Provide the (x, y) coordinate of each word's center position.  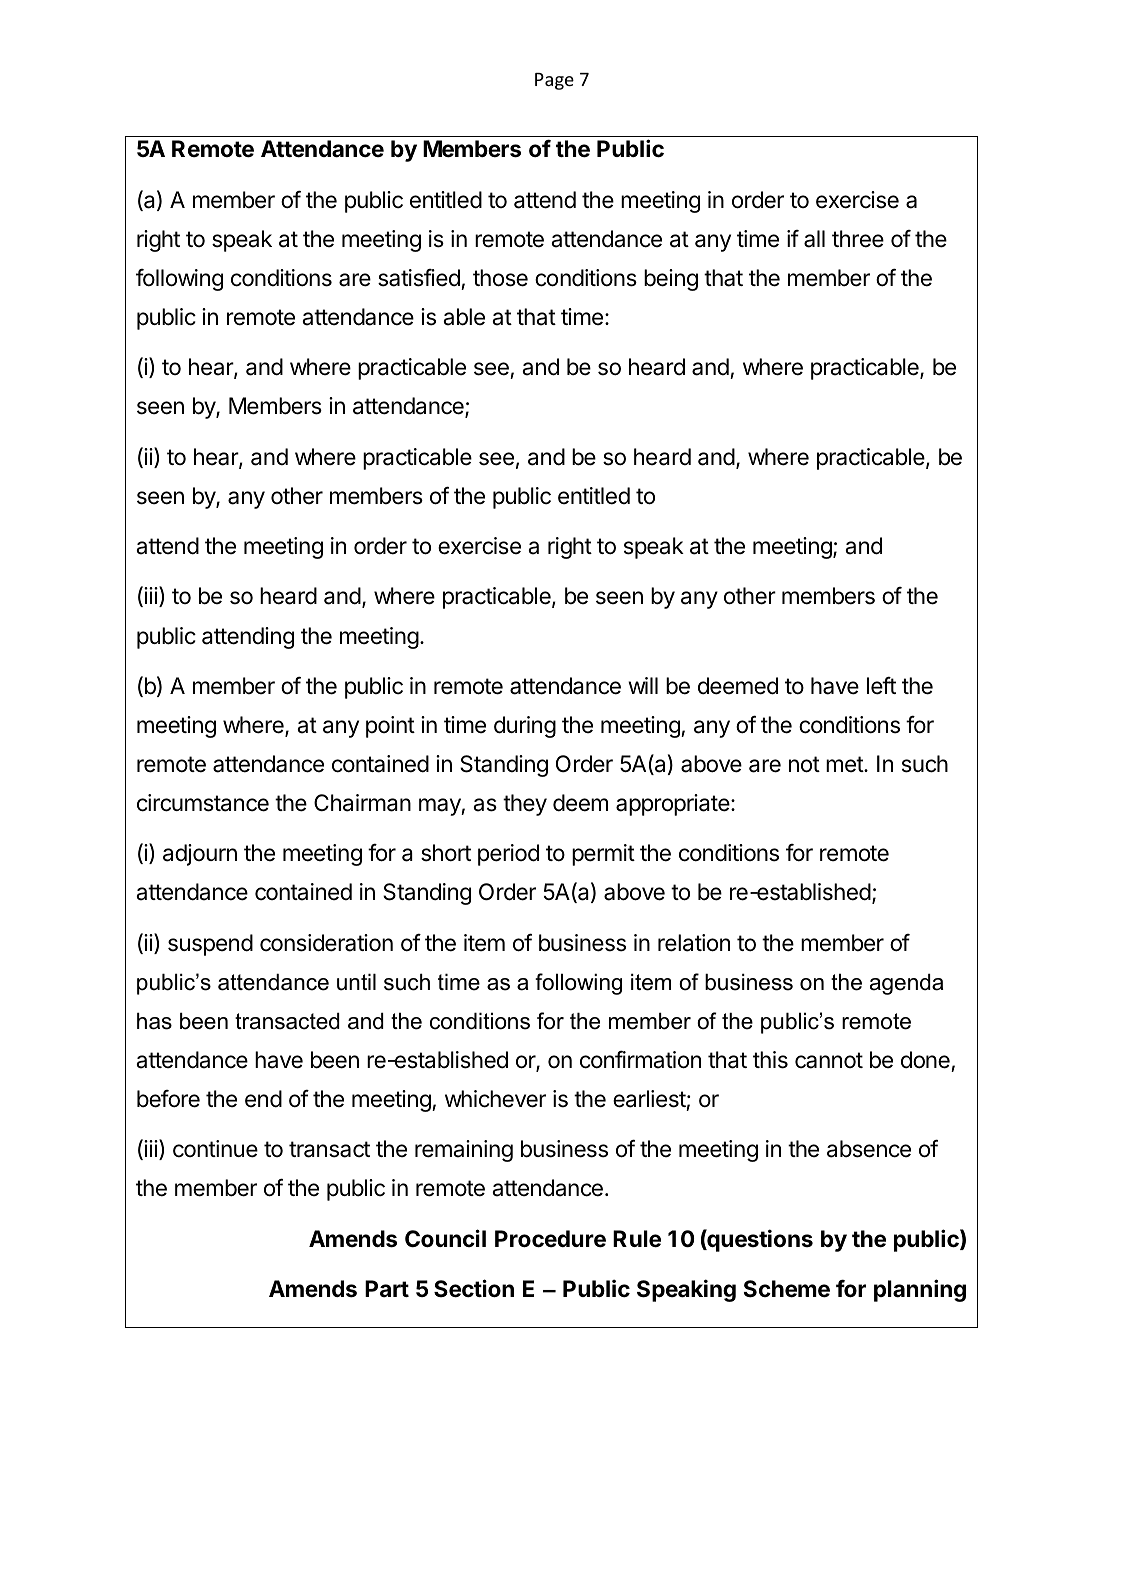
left (881, 685)
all (814, 239)
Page (554, 81)
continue (215, 1149)
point (390, 727)
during (525, 727)
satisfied (419, 278)
